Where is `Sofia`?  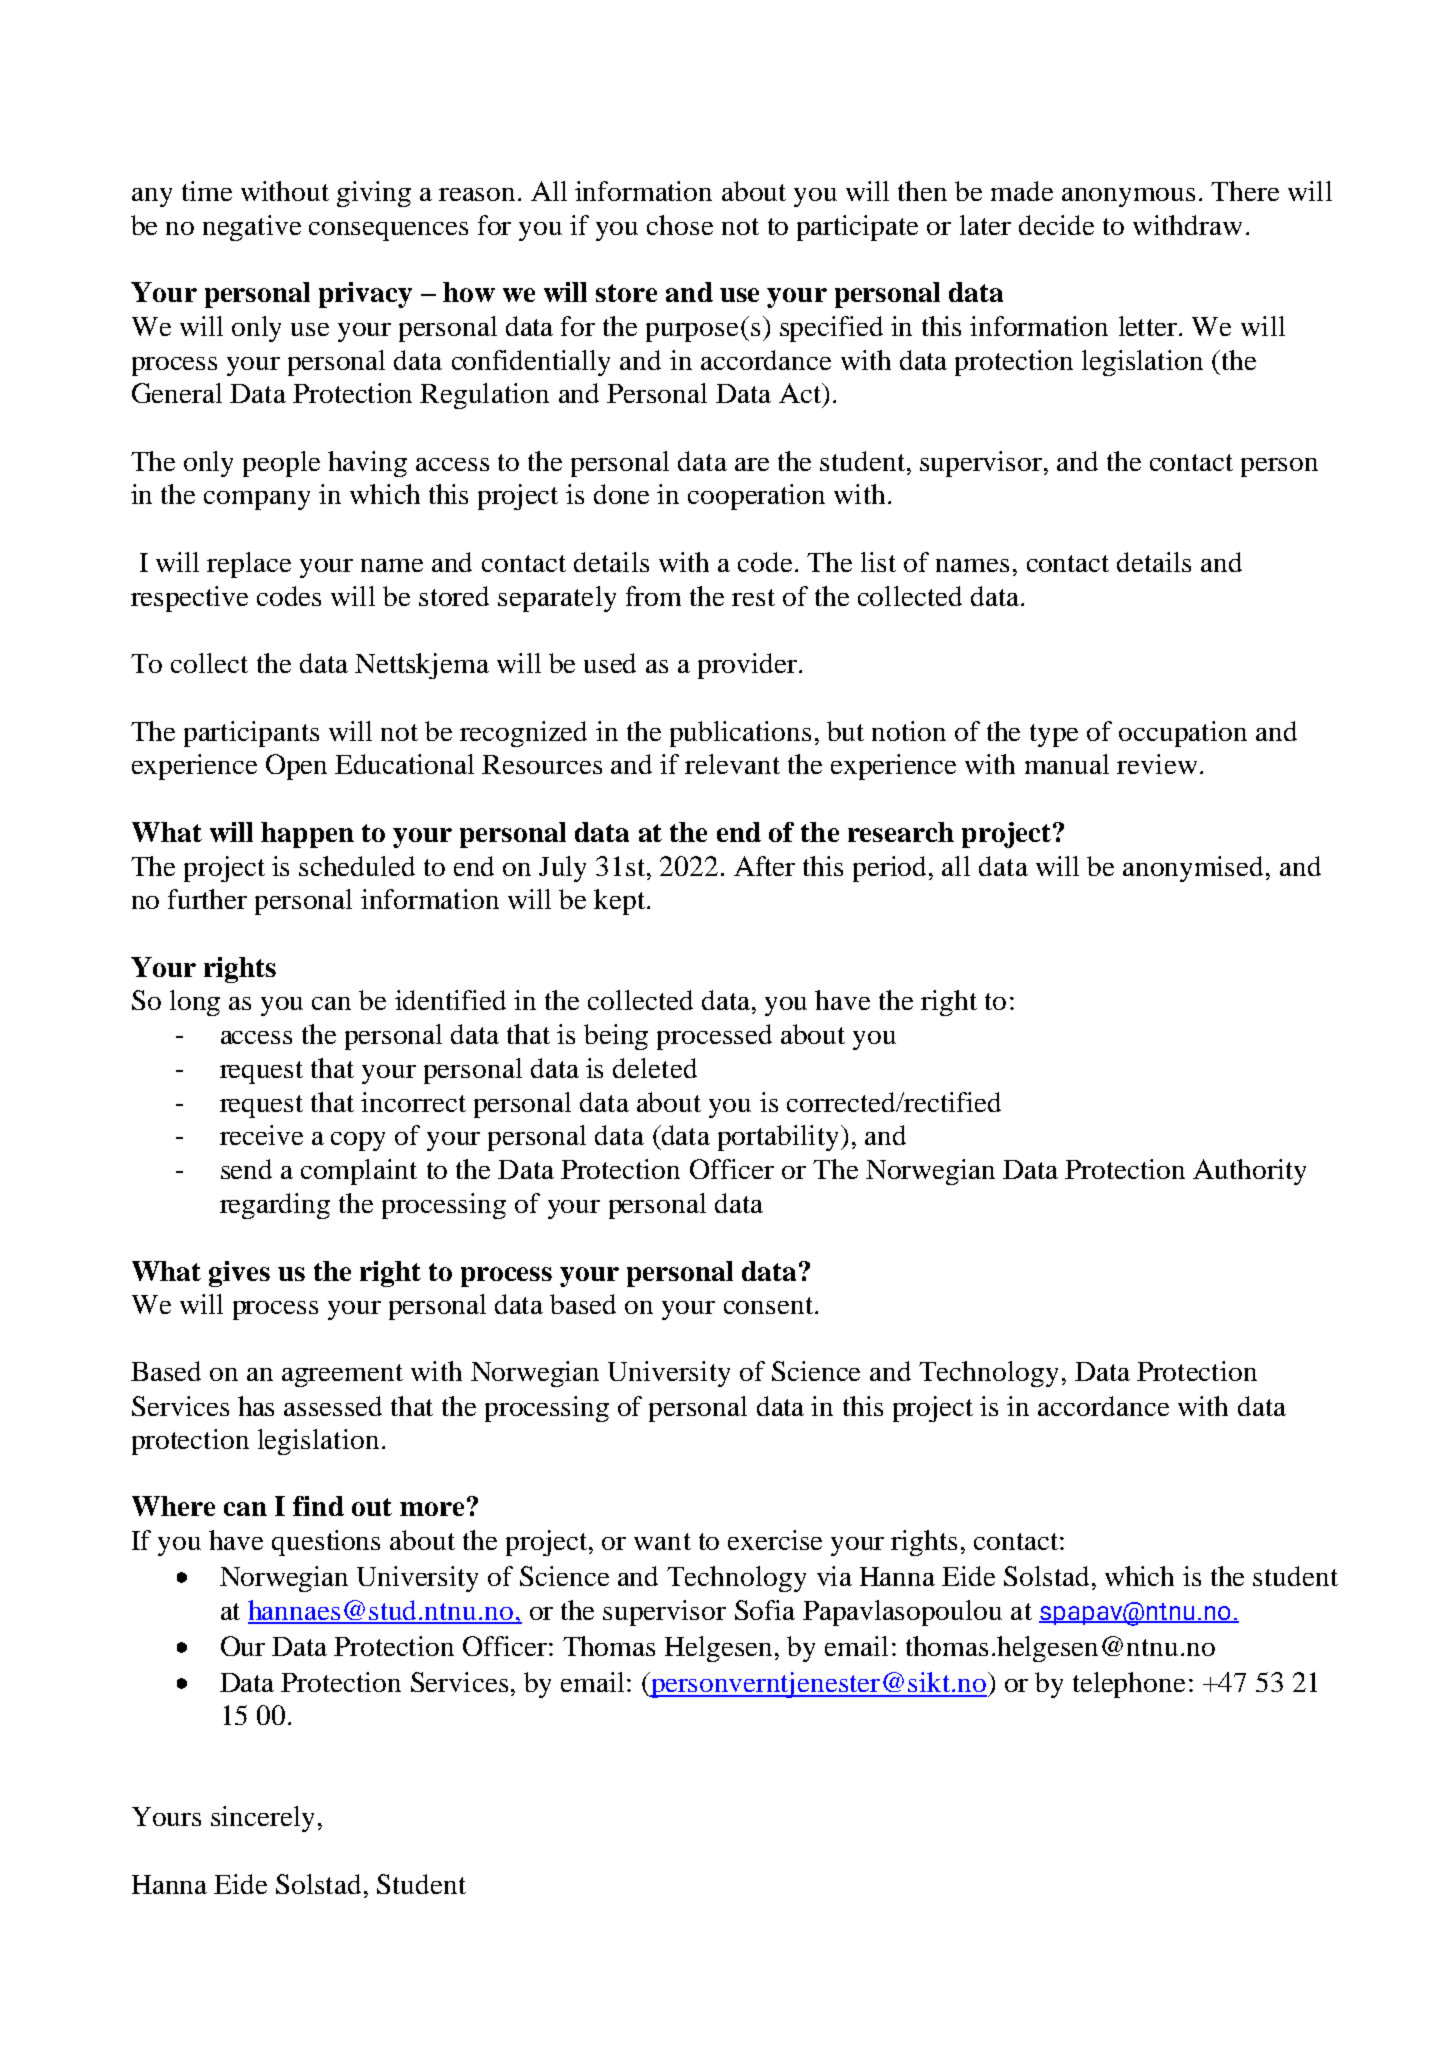
Sofia is located at coordinates (765, 1610).
